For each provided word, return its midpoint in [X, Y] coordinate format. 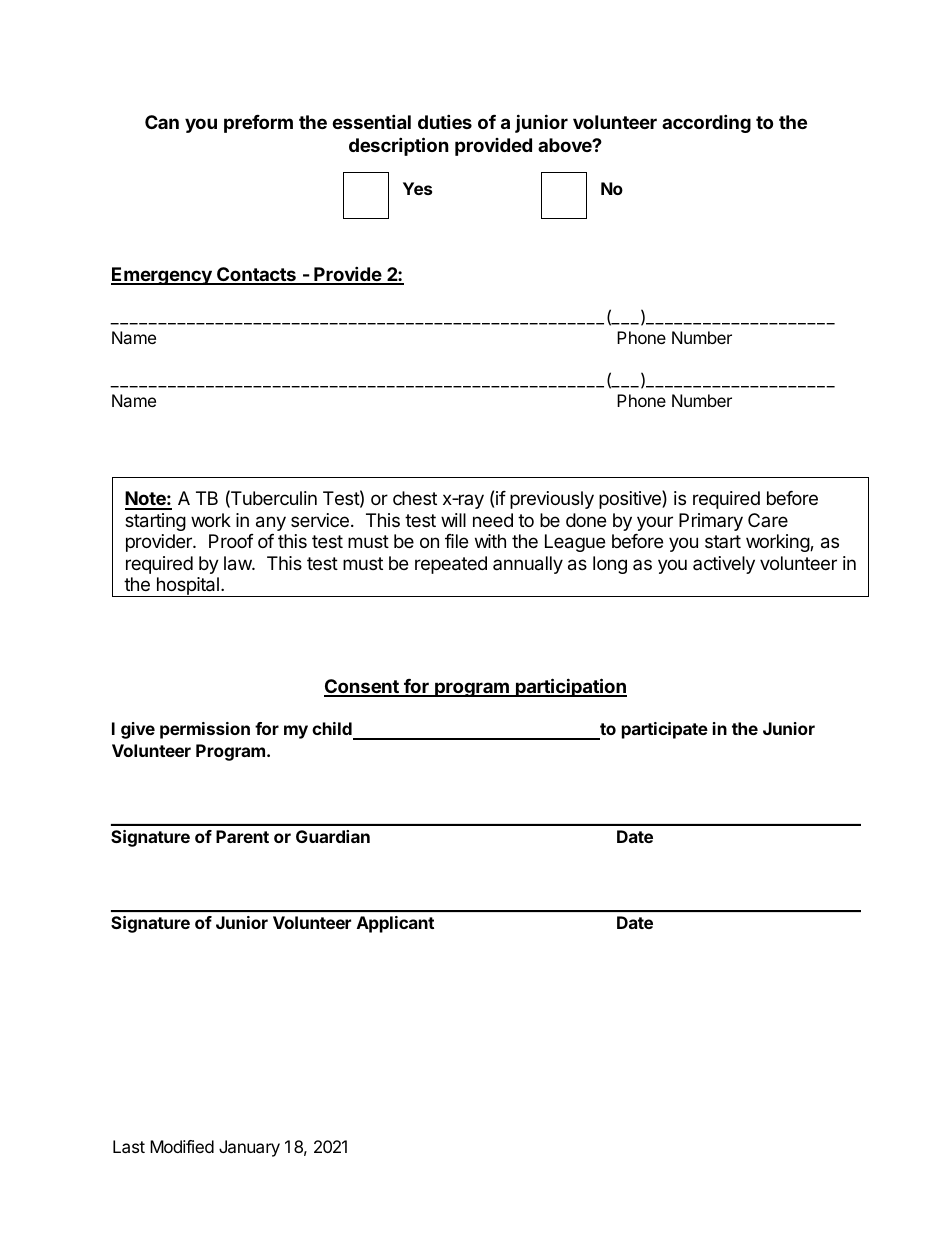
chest [415, 498]
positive [631, 499]
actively [724, 565]
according [706, 123]
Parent [242, 836]
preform [258, 124]
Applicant [395, 924]
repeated [451, 565]
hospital [187, 587]
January [249, 1148]
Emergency [162, 276]
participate [665, 730]
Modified [182, 1146]
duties [445, 121]
